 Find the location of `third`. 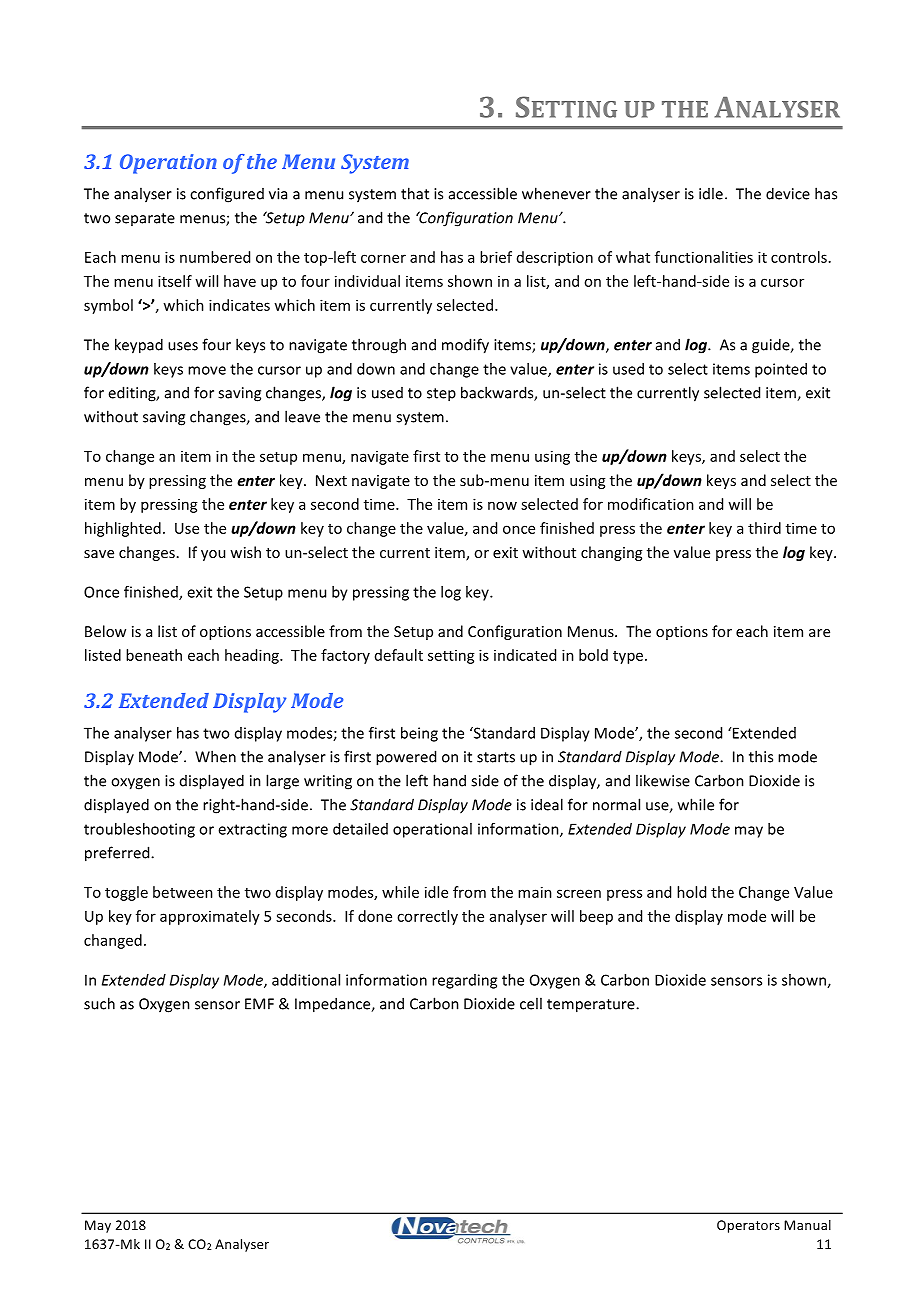

third is located at coordinates (764, 528).
